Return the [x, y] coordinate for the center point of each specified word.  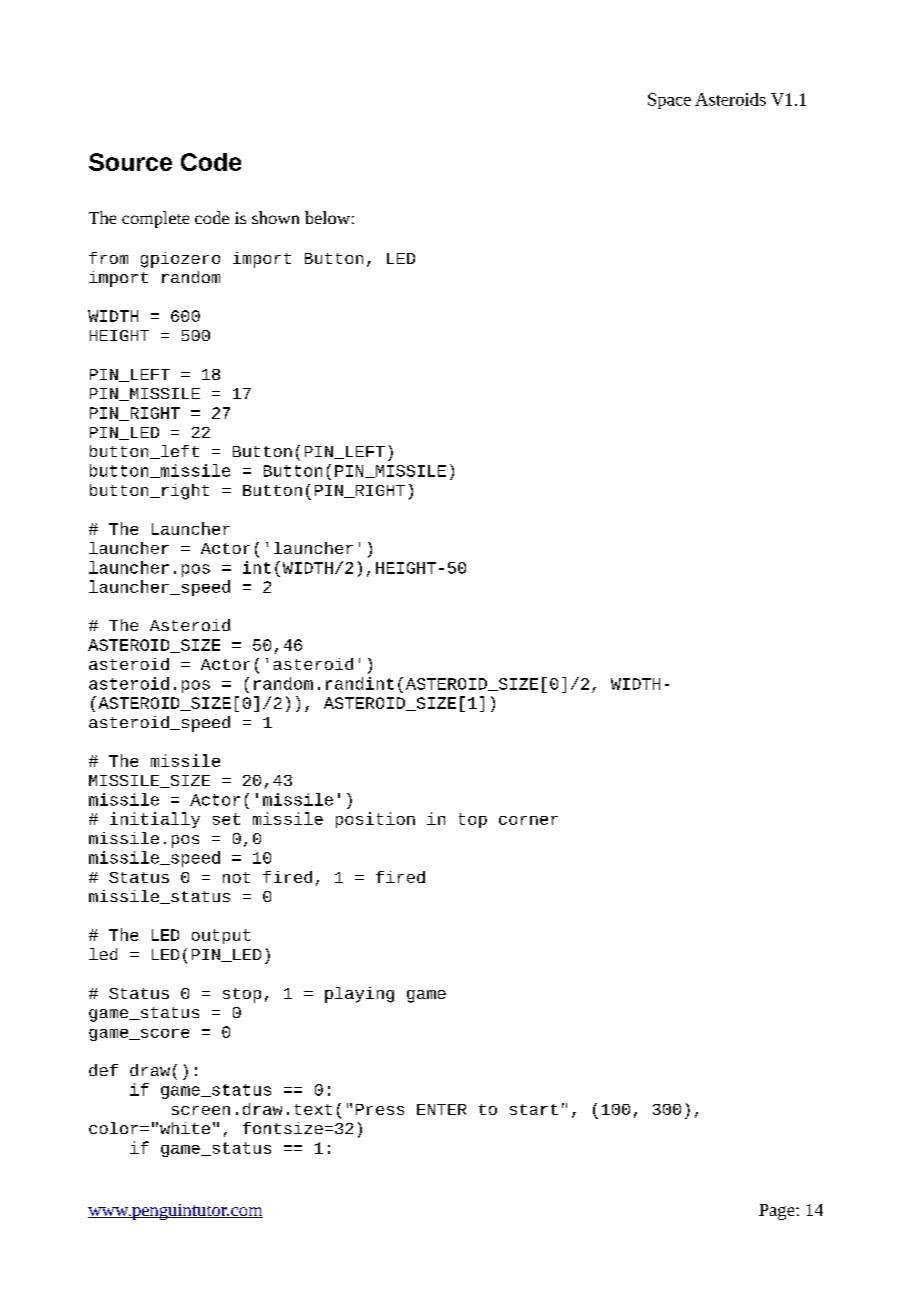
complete [155, 219]
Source [130, 162]
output [221, 936]
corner [528, 820]
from [108, 258]
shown [275, 217]
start [534, 1109]
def [103, 1070]
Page [778, 1212]
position [375, 820]
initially [155, 820]
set [226, 819]
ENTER [441, 1109]
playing [359, 995]
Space [669, 101]
